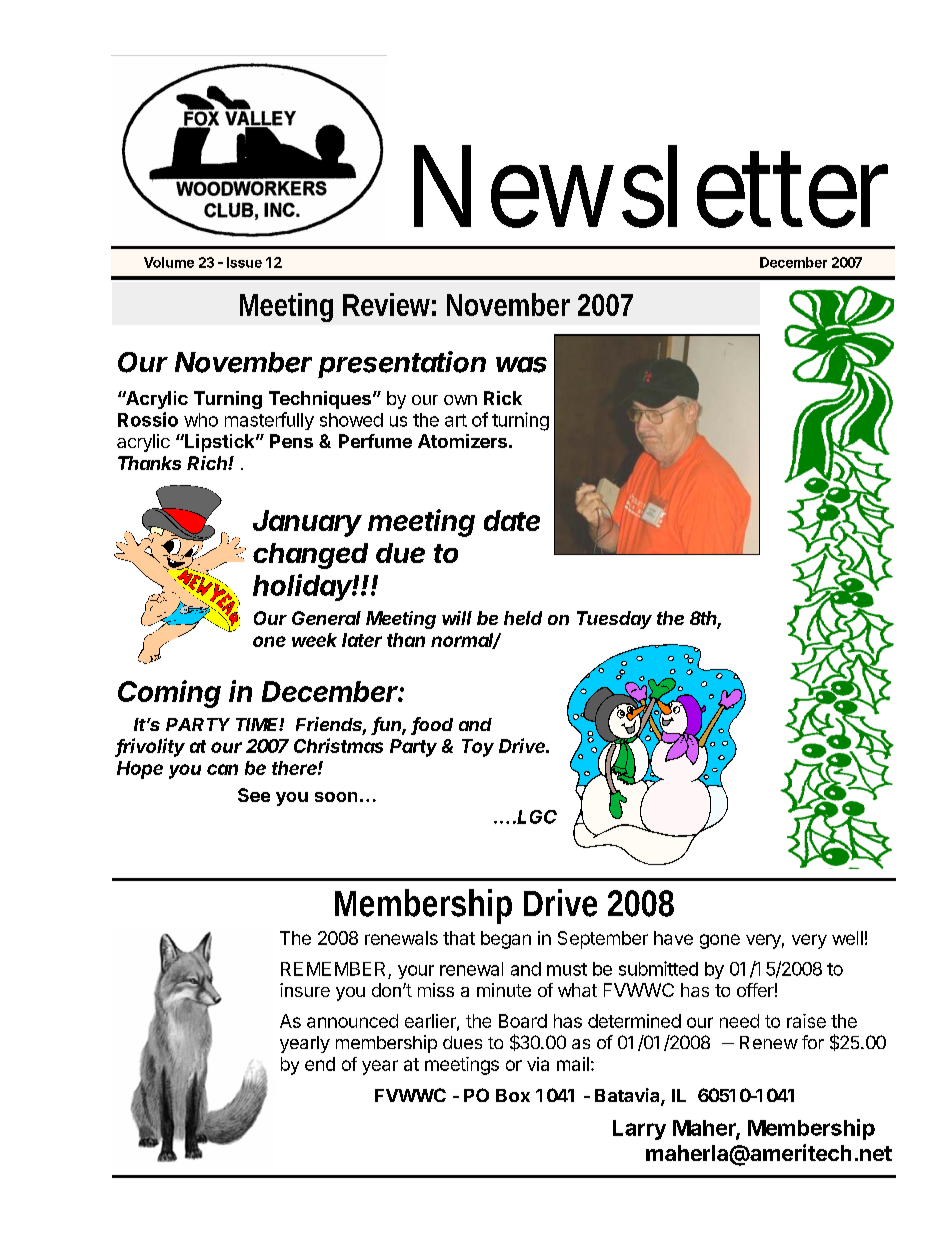 The image size is (952, 1233). Describe the element at coordinates (244, 262) in the page. I see `Issue` at that location.
